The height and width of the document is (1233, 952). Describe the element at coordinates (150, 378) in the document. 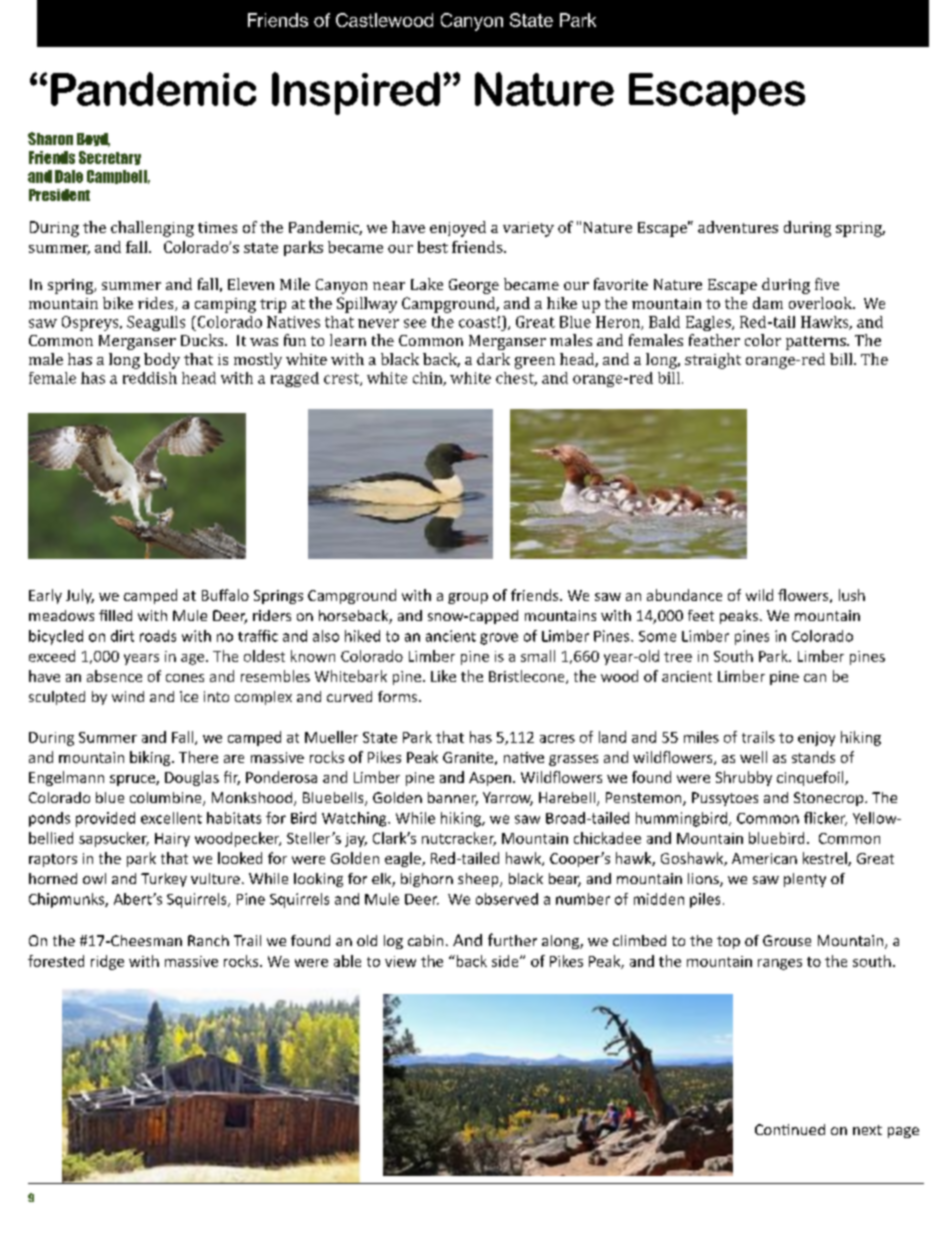

I see `reddish` at that location.
